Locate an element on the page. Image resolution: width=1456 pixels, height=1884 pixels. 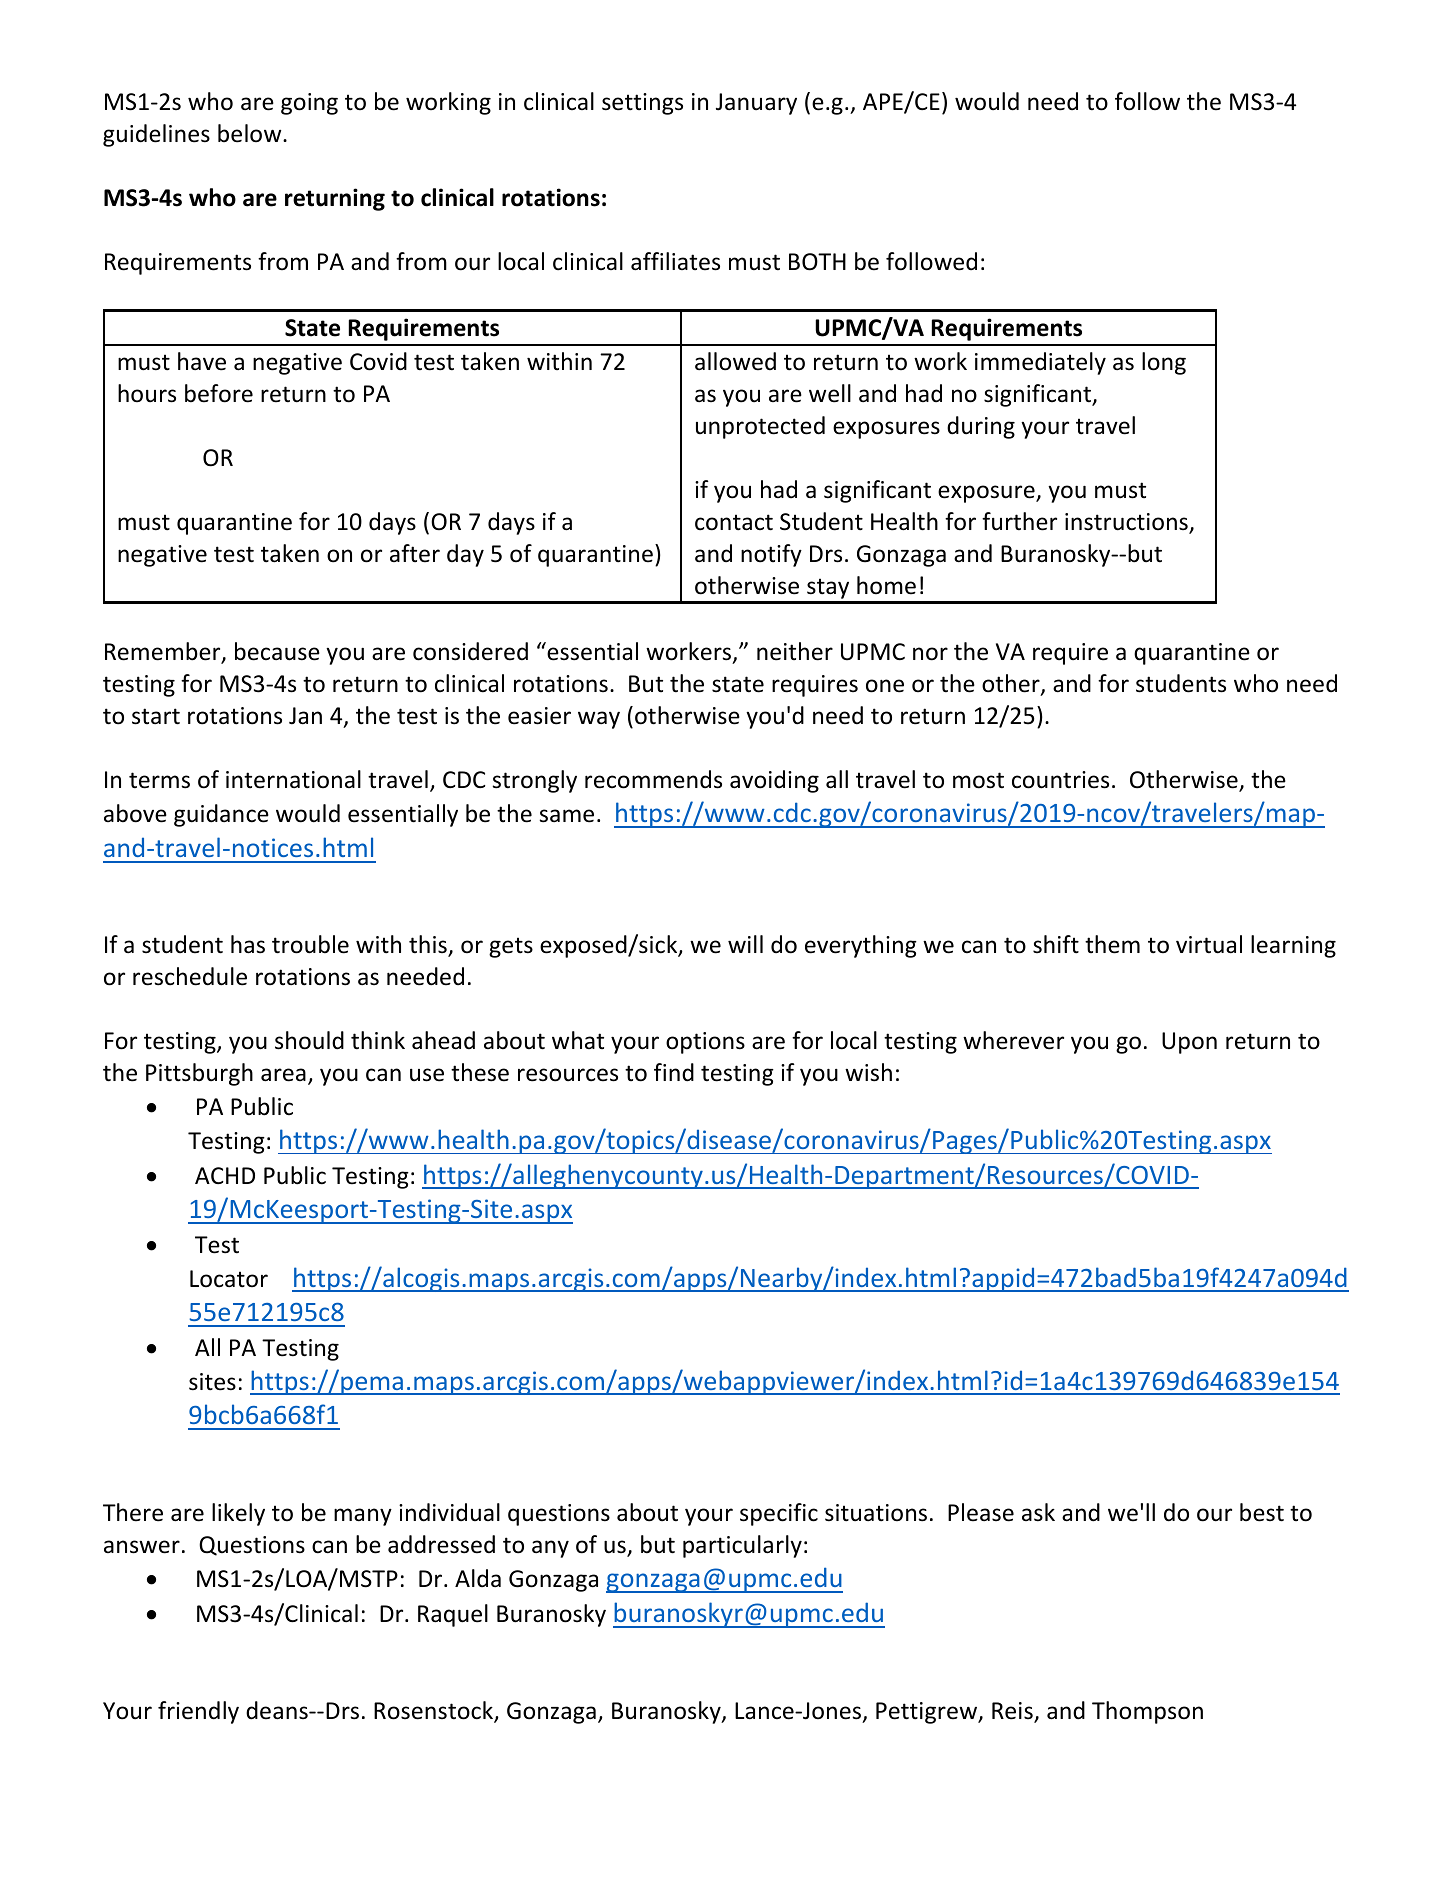
below is located at coordinates (251, 133).
